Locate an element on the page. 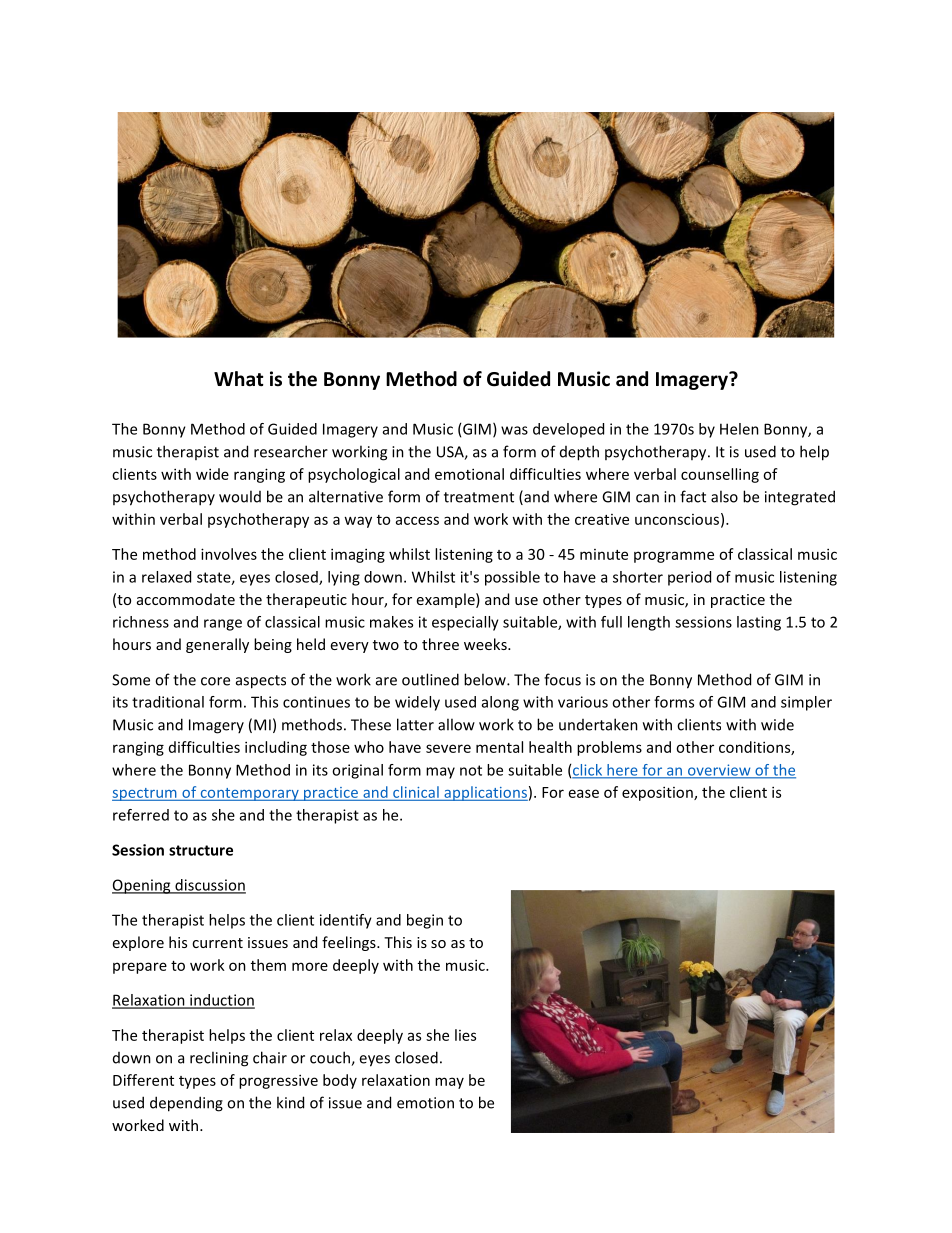  reclining is located at coordinates (219, 1059).
